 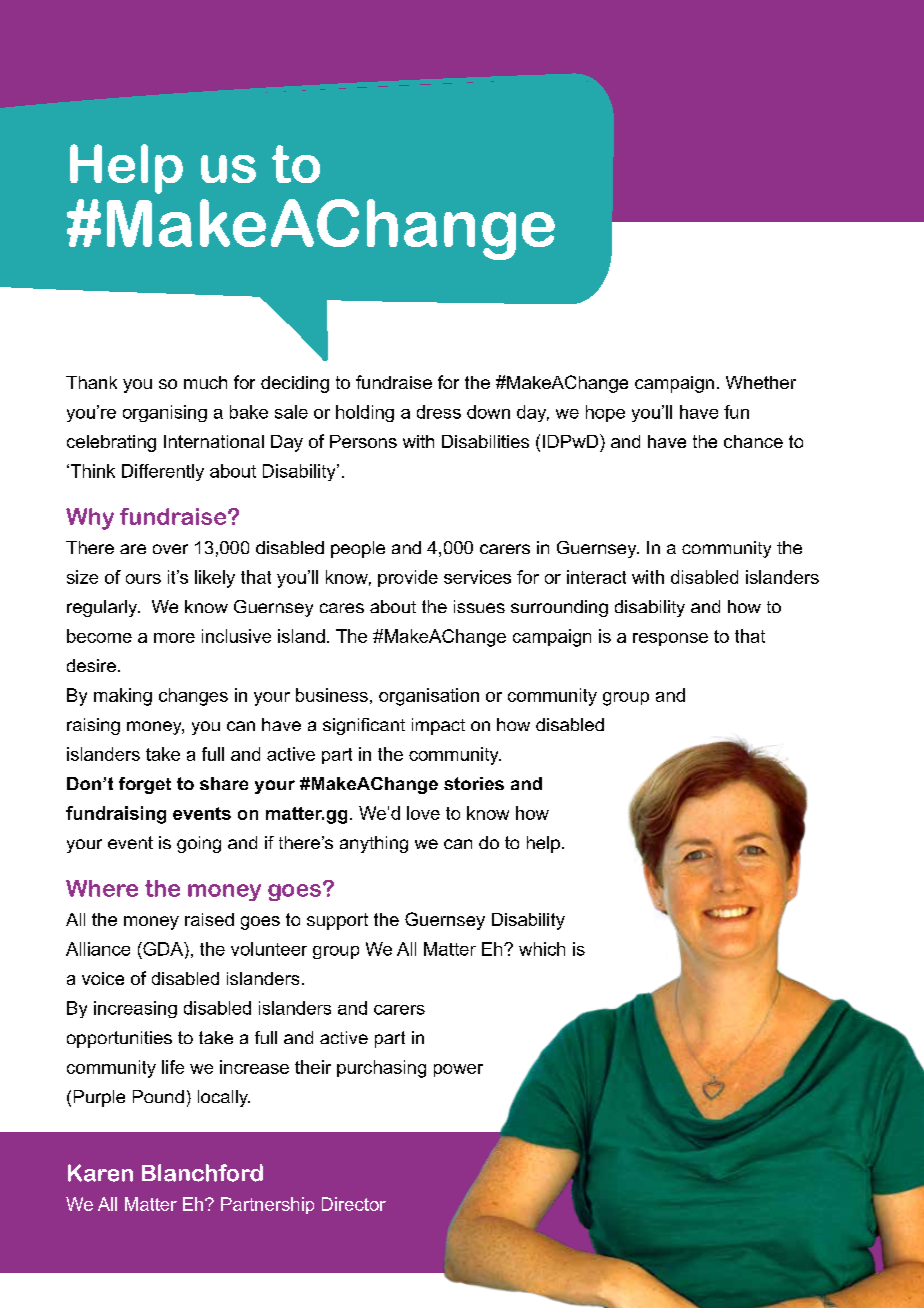 I want to click on organising, so click(x=165, y=413).
